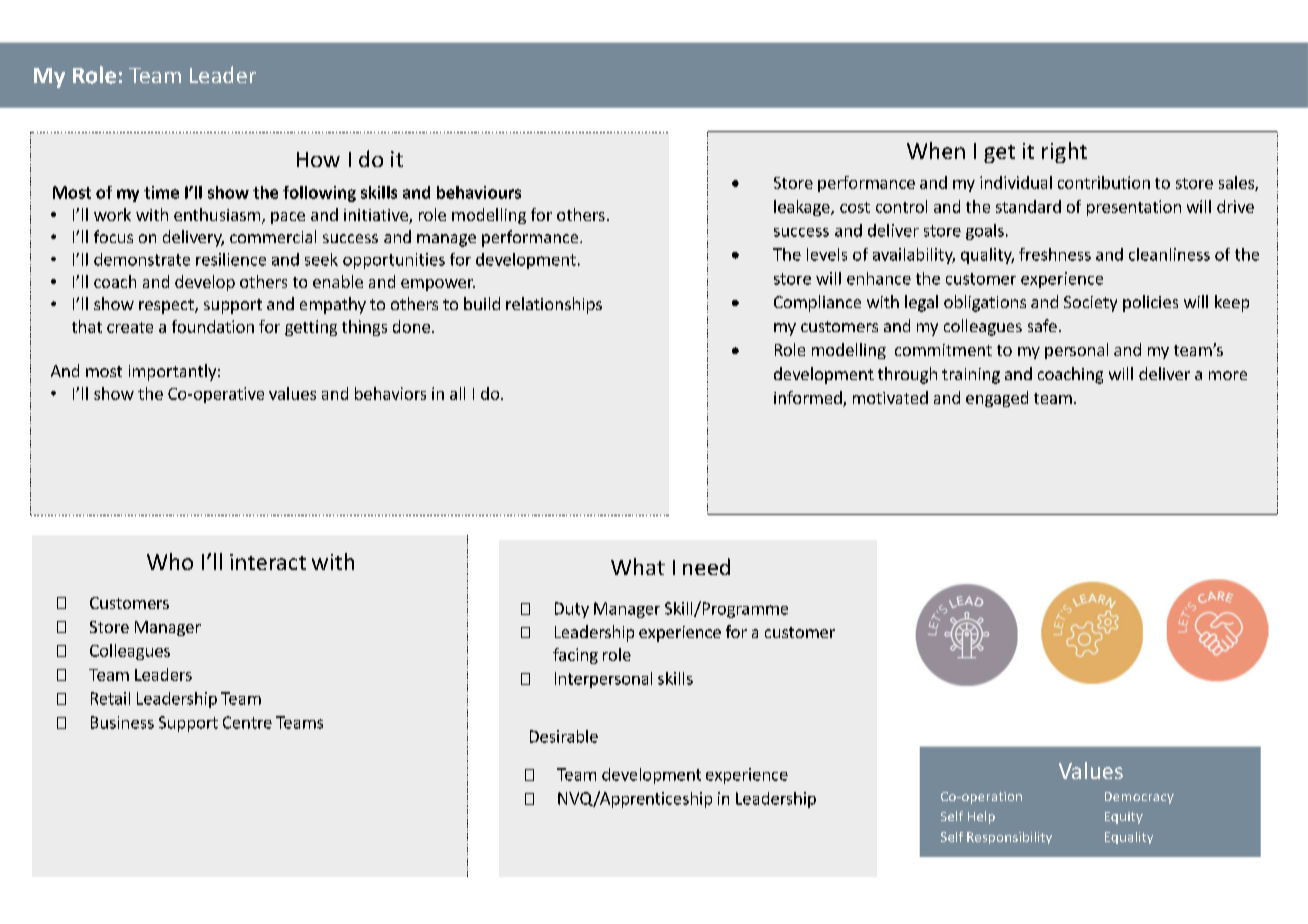 The image size is (1308, 924). Describe the element at coordinates (247, 722) in the document. I see `Centre` at that location.
